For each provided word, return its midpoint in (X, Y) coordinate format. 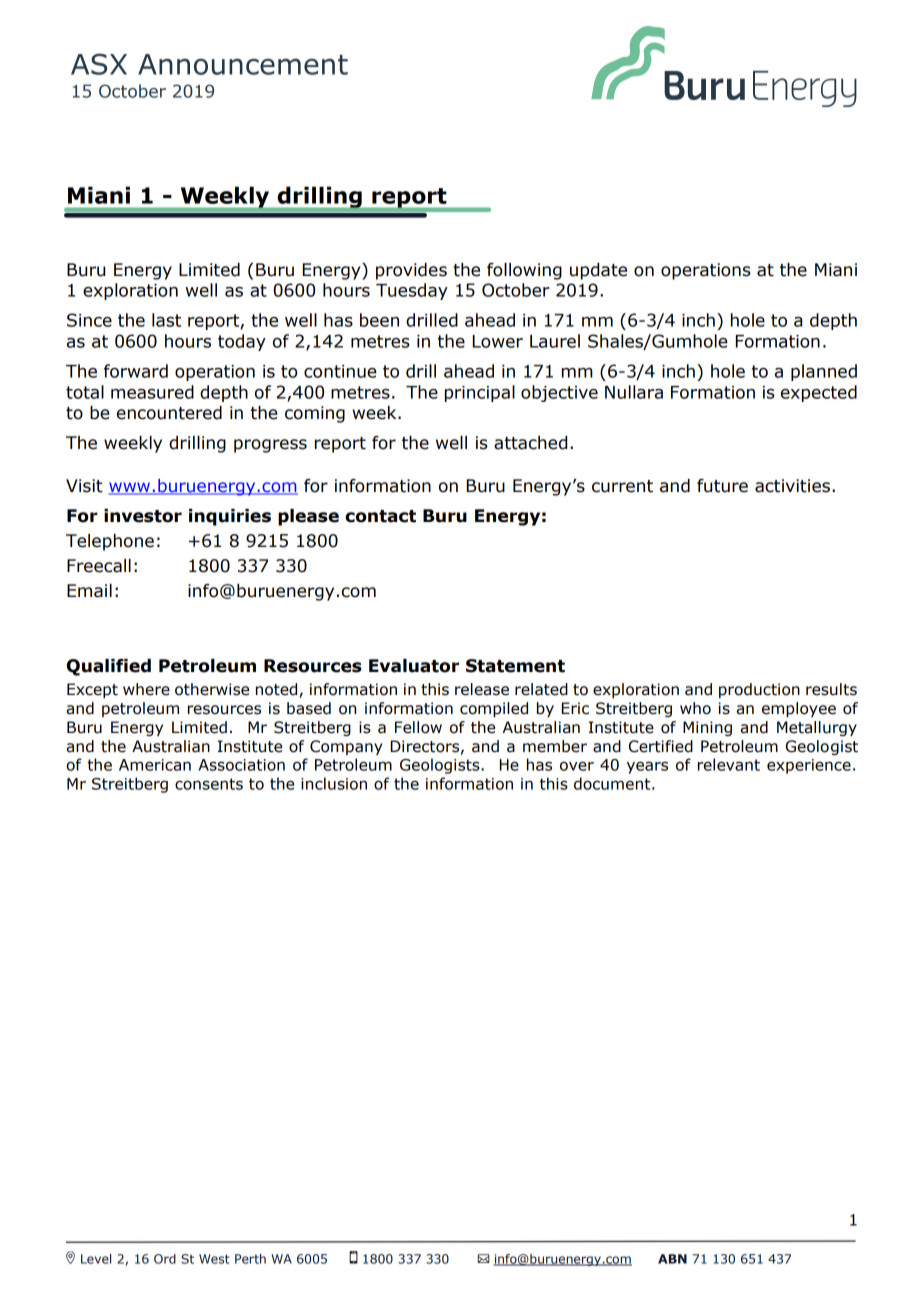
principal (480, 393)
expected (819, 393)
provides (411, 271)
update (598, 271)
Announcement (243, 64)
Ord (165, 1259)
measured (152, 392)
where (146, 689)
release (482, 689)
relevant (729, 764)
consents (209, 784)
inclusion (334, 783)
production (759, 690)
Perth (250, 1259)
